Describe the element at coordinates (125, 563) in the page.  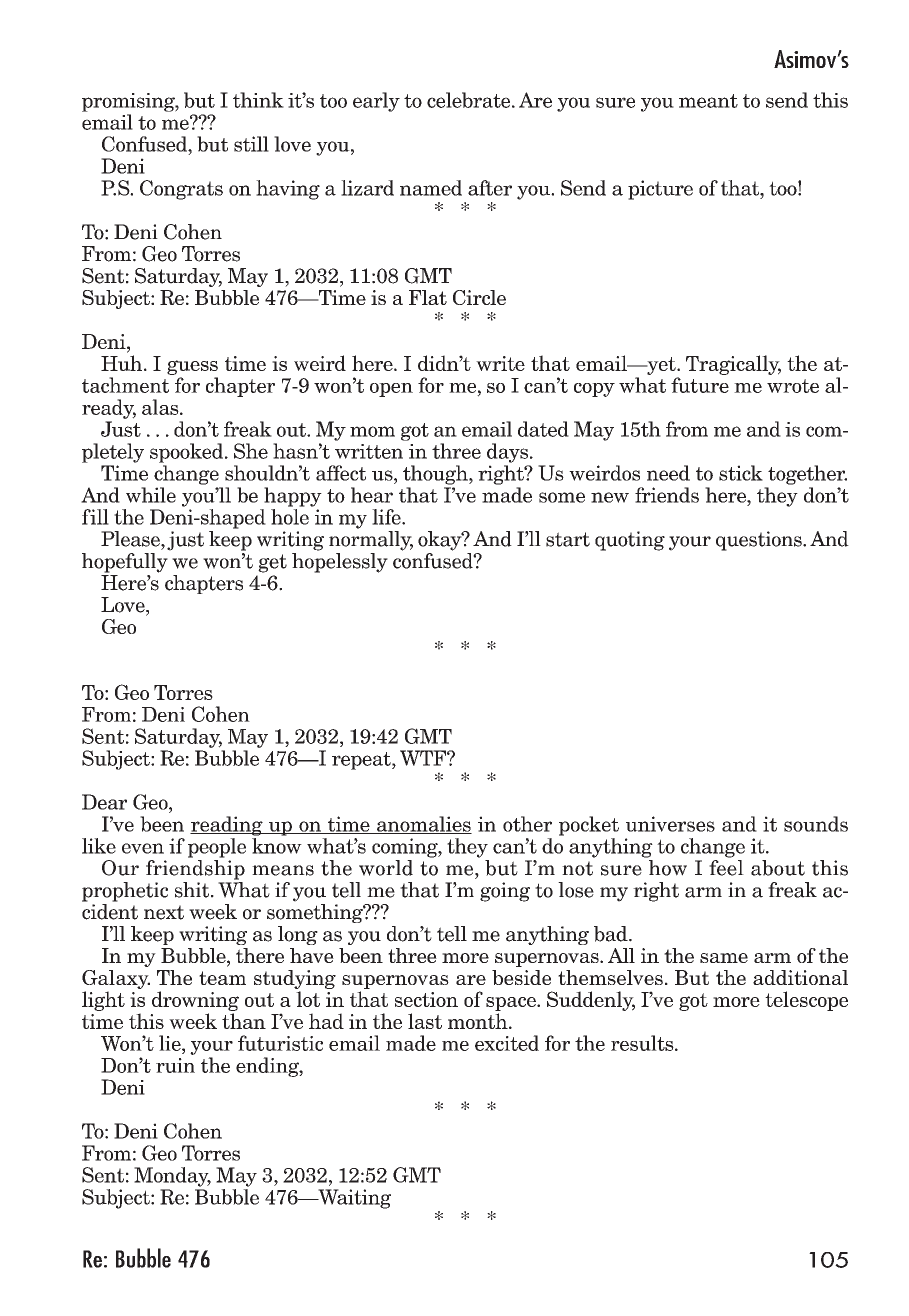
I see `hopefully` at that location.
